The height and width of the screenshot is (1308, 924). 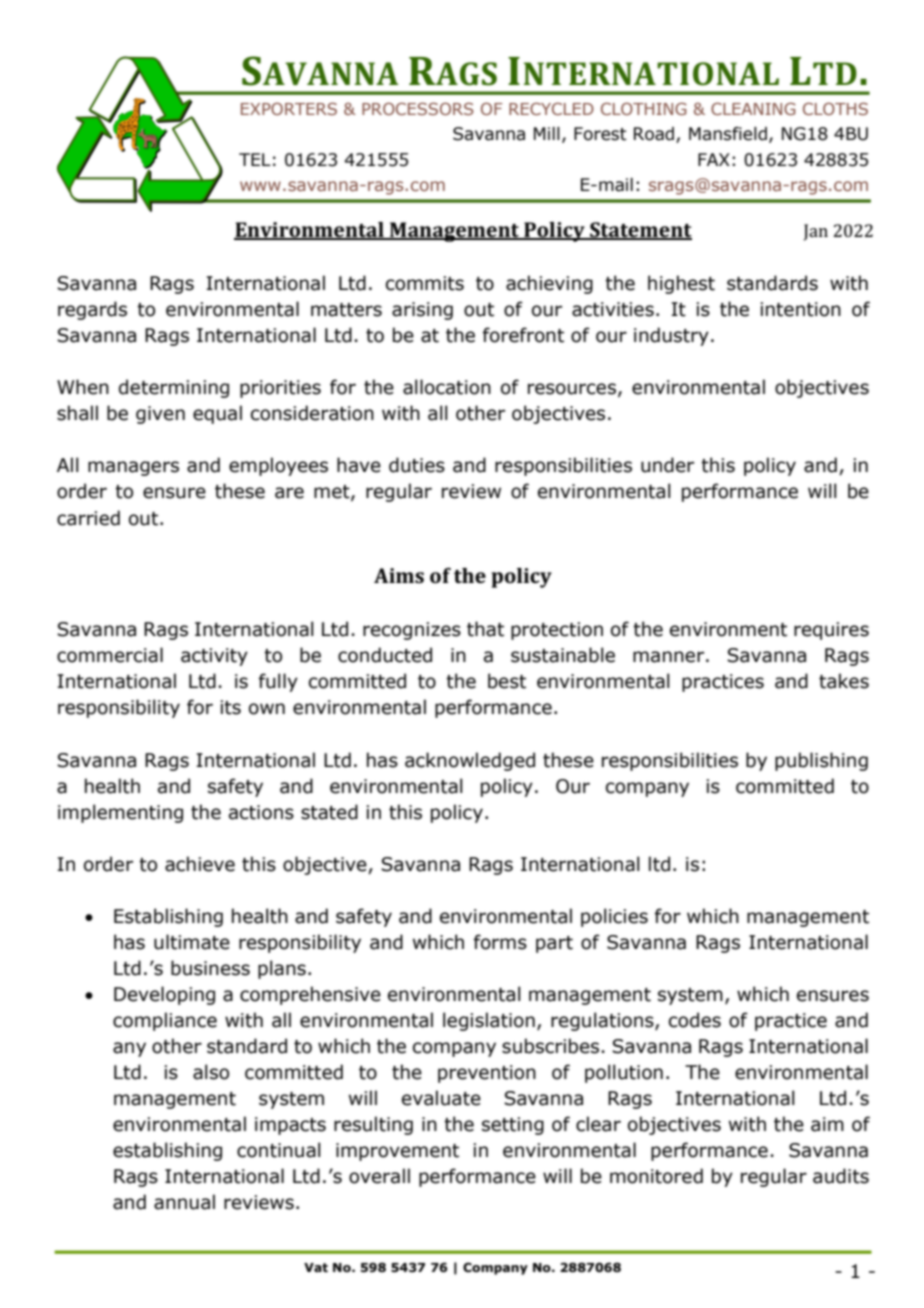 What do you see at coordinates (418, 108) in the screenshot?
I see `PROCESSORS` at bounding box center [418, 108].
